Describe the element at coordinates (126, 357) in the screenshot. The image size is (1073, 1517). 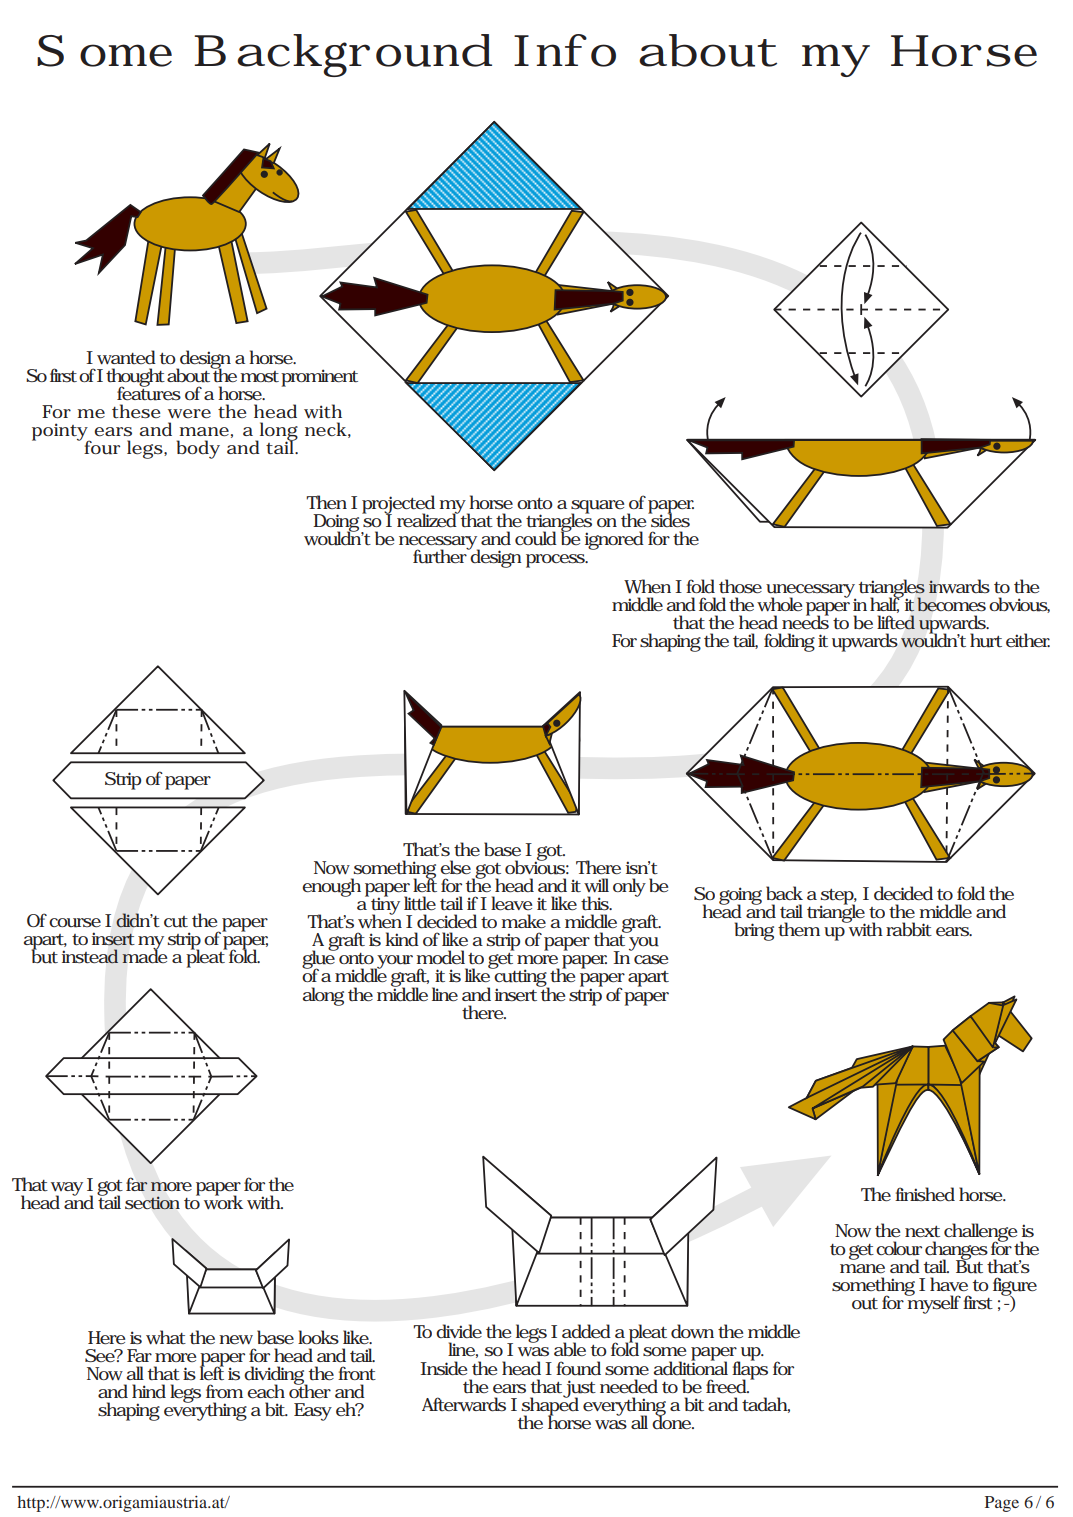
I see `wanted` at that location.
